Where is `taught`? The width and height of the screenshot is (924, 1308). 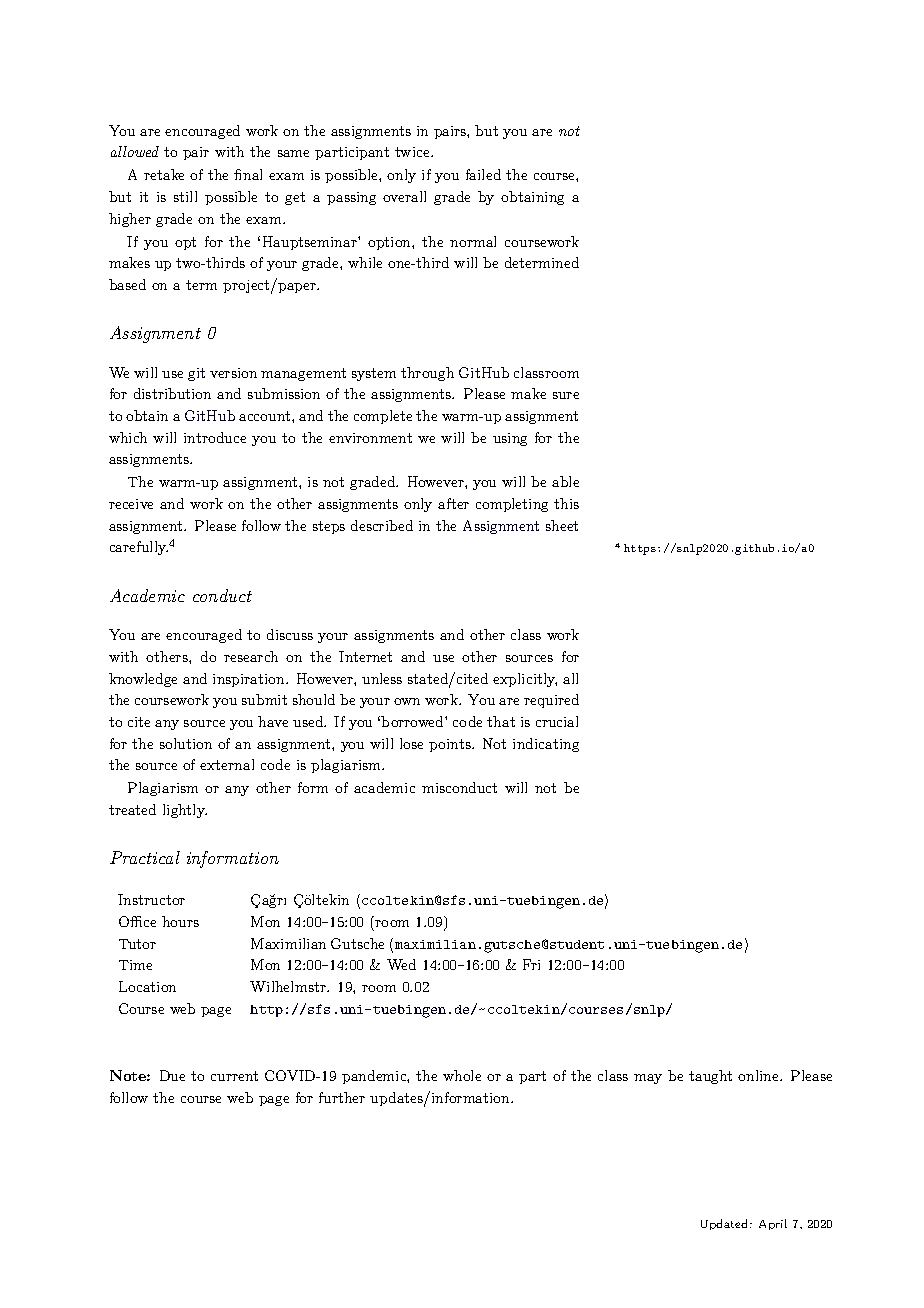
taught is located at coordinates (710, 1077).
